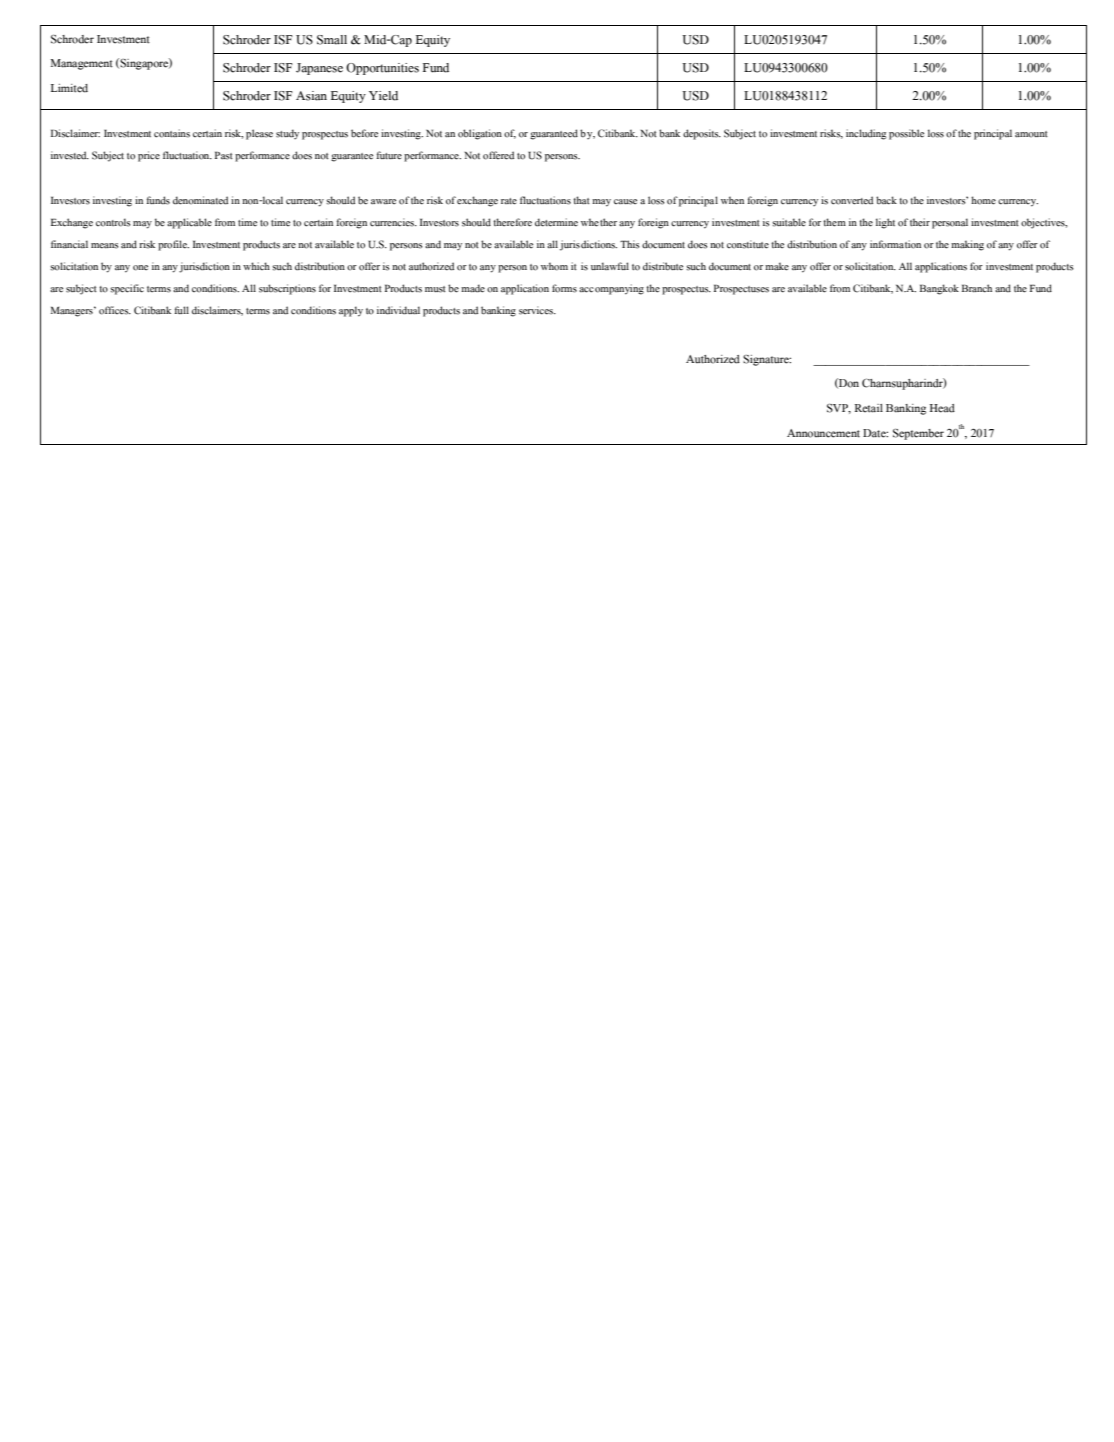  What do you see at coordinates (906, 134) in the screenshot?
I see `possible` at bounding box center [906, 134].
